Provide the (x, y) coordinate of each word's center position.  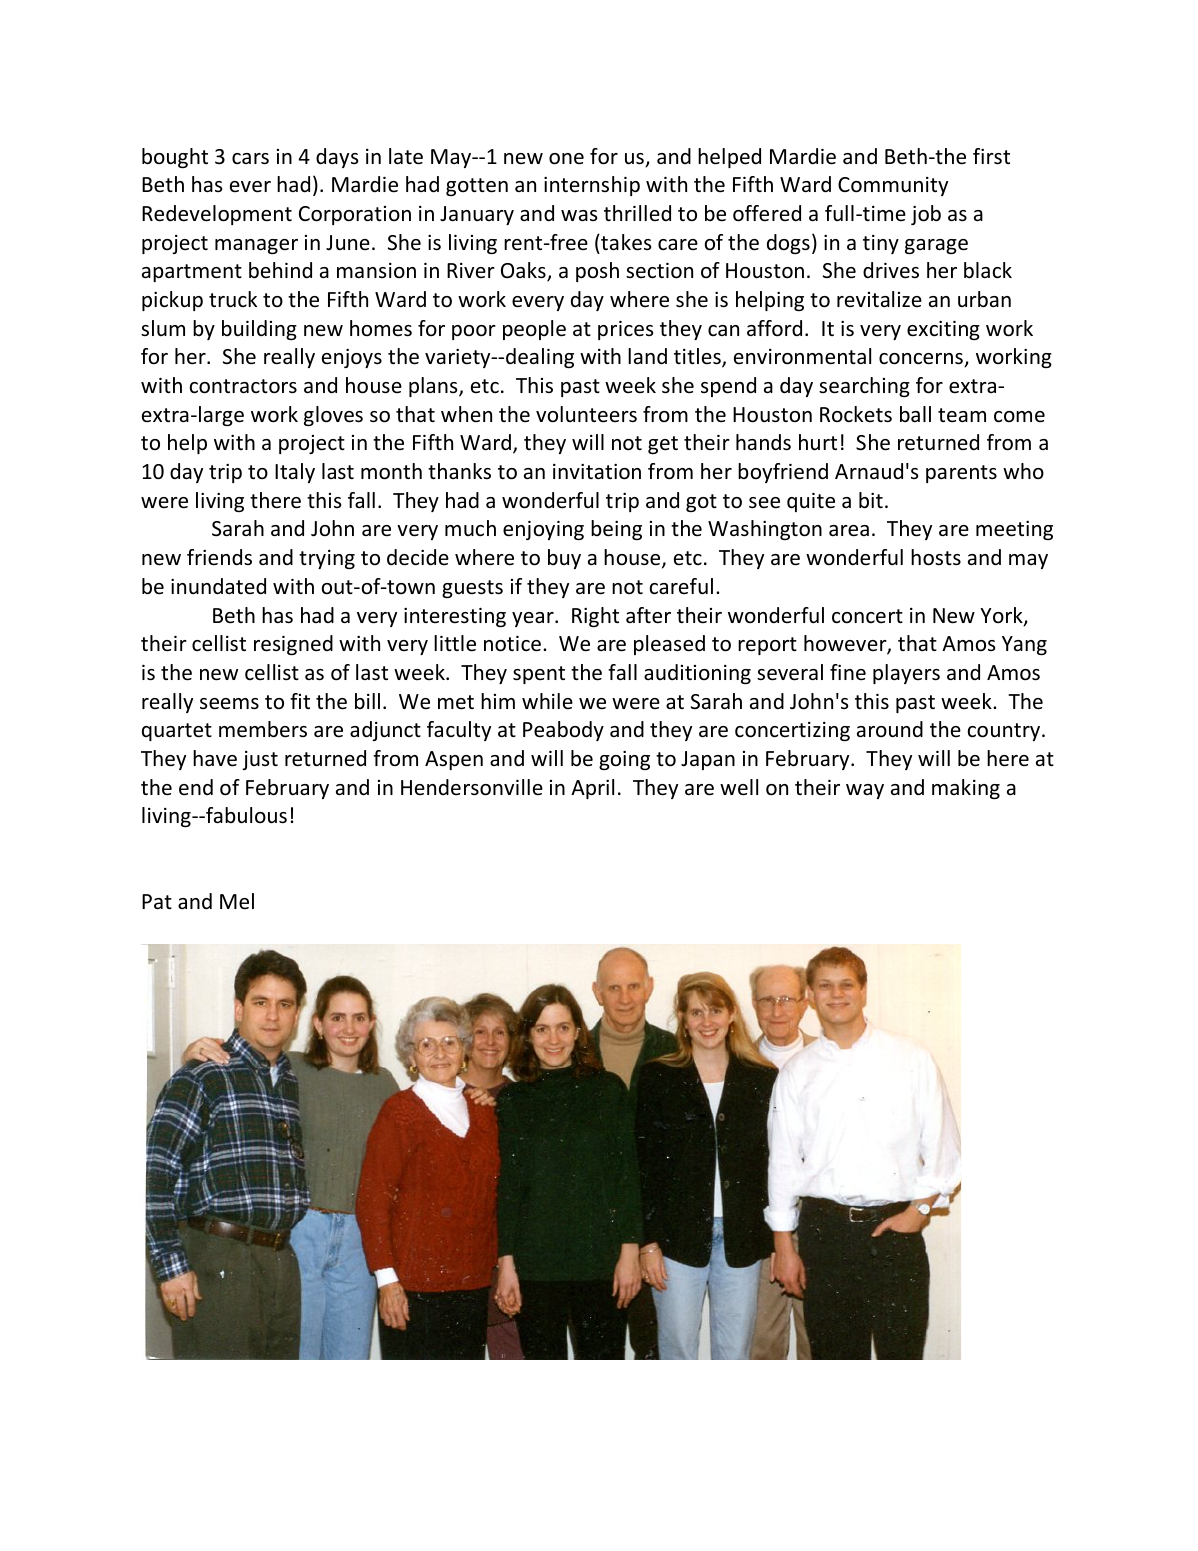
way (865, 791)
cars (250, 159)
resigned (293, 645)
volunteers (586, 414)
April (592, 789)
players (906, 674)
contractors (243, 386)
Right (595, 617)
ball (915, 414)
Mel (237, 901)
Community (893, 186)
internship (592, 186)
